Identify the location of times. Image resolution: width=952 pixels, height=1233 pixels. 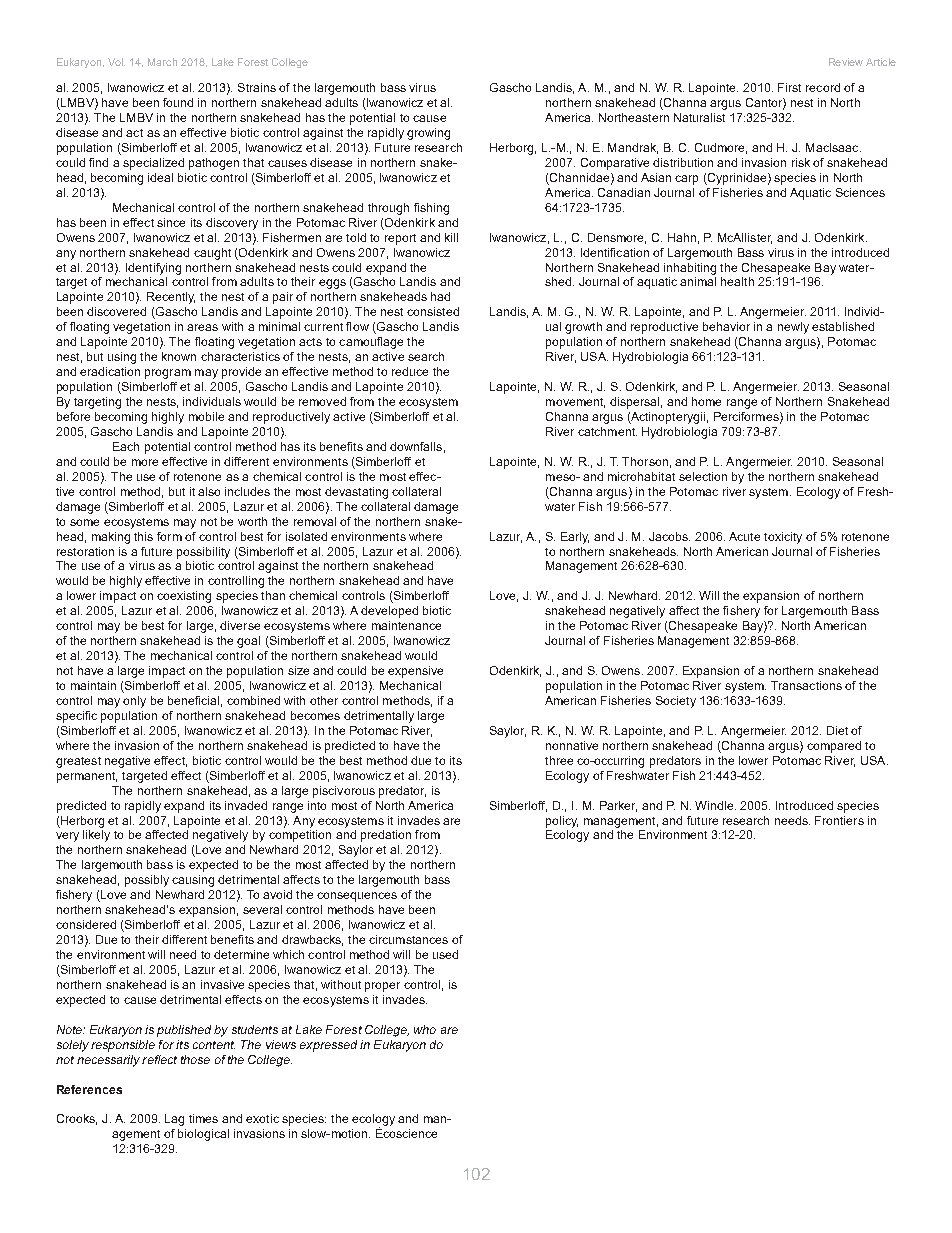
(203, 1118).
